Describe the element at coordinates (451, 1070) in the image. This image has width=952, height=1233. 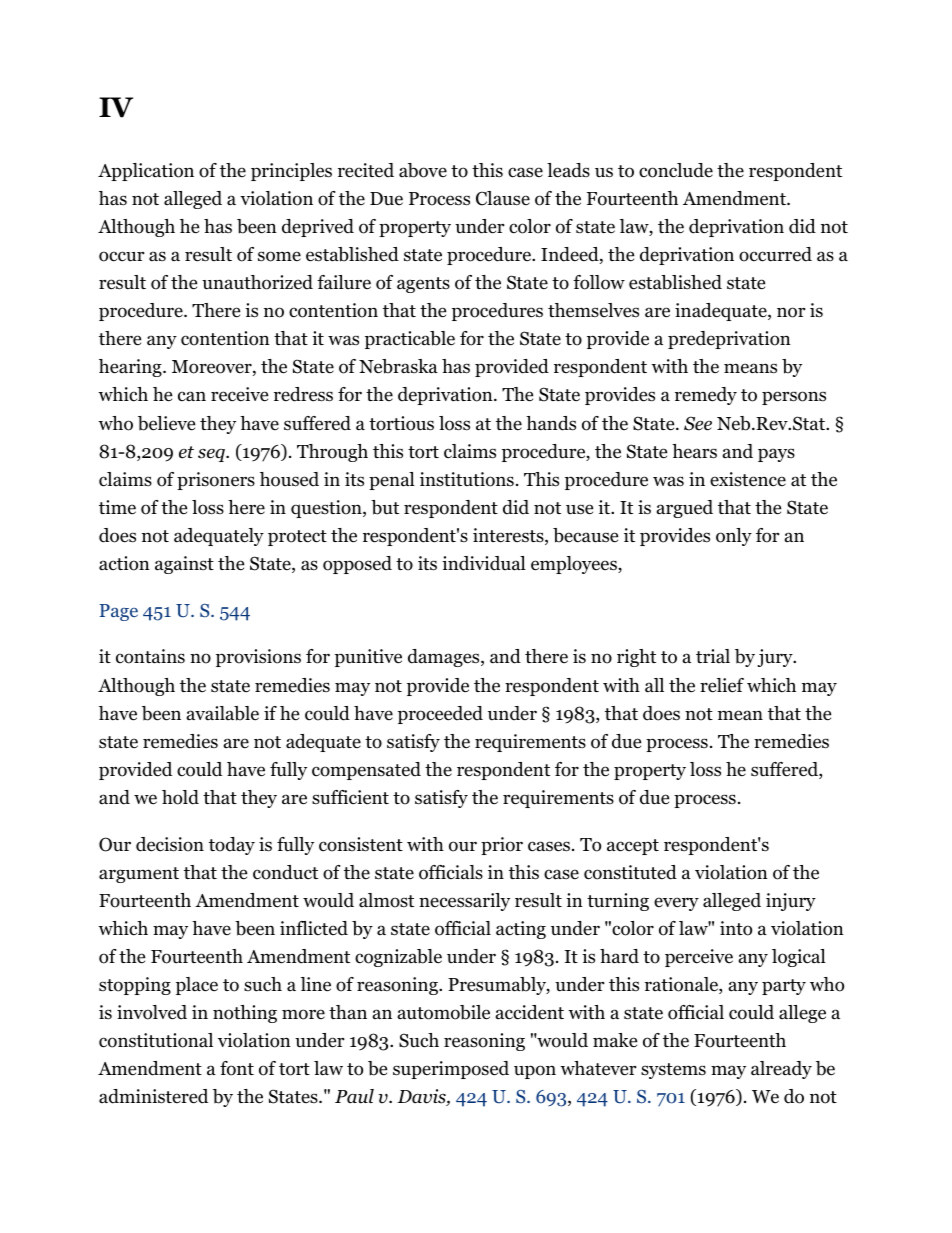
I see `superimposed` at that location.
